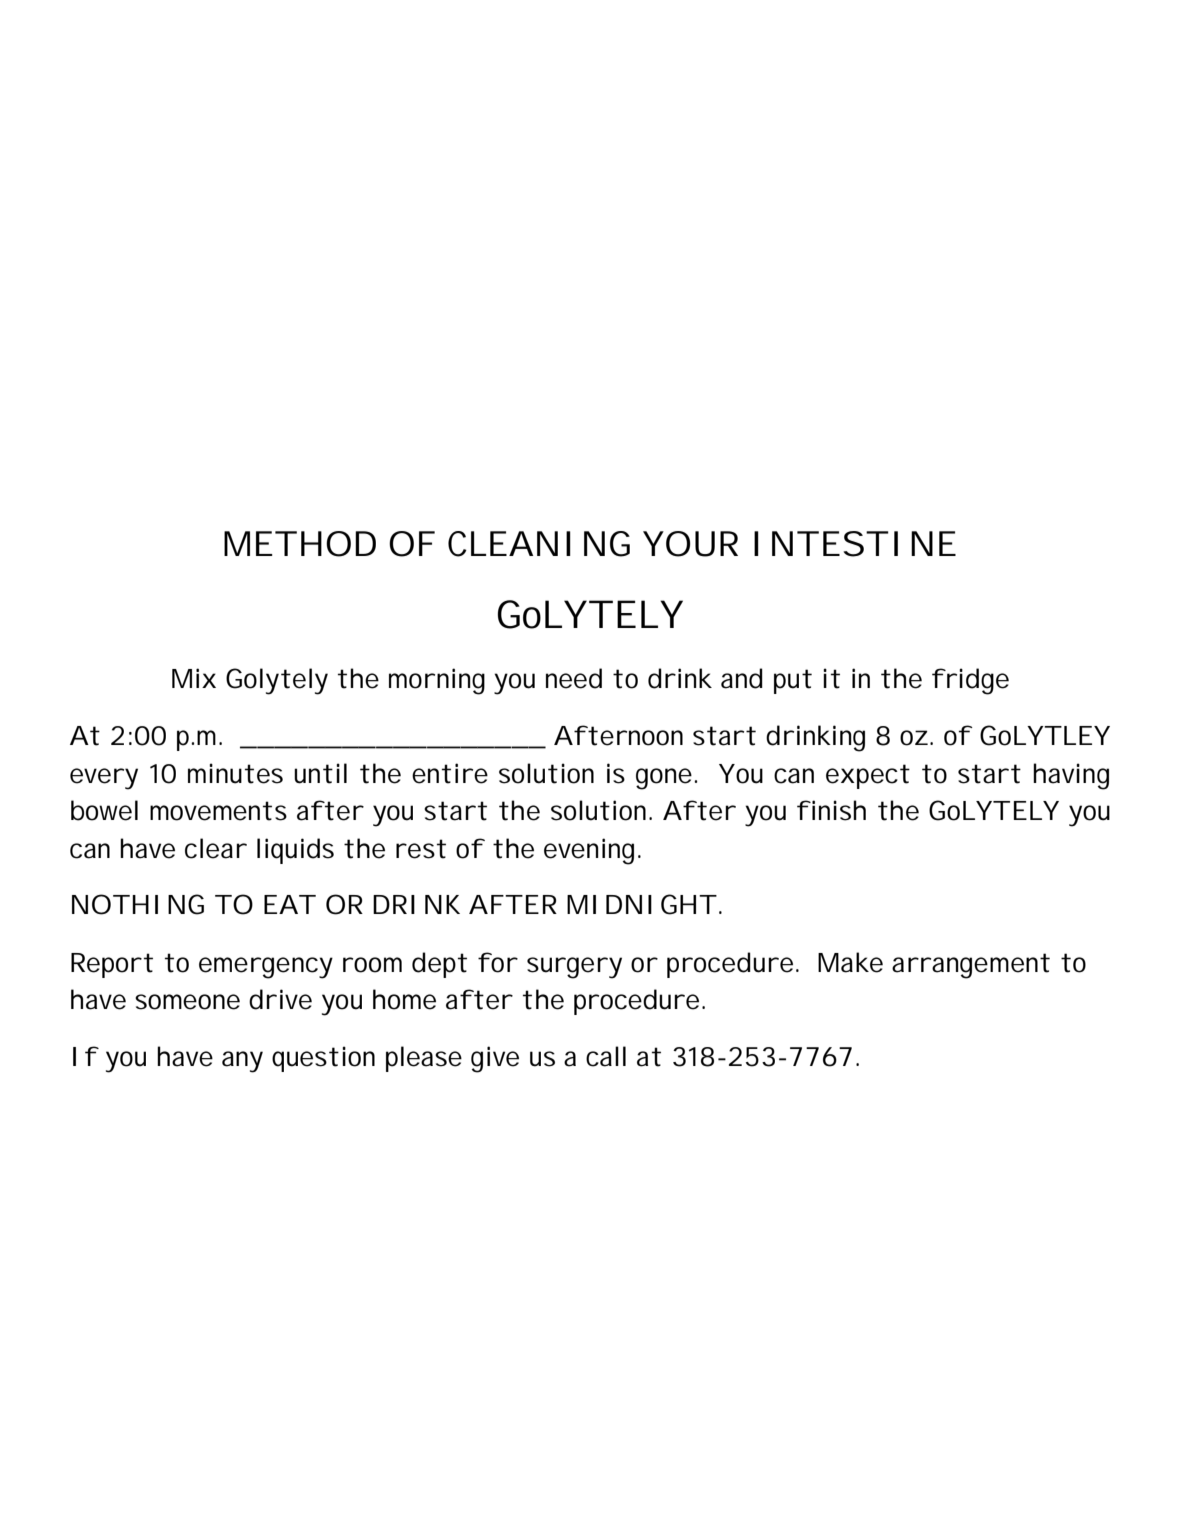  What do you see at coordinates (641, 904) in the screenshot?
I see `MIDNIGHT` at bounding box center [641, 904].
